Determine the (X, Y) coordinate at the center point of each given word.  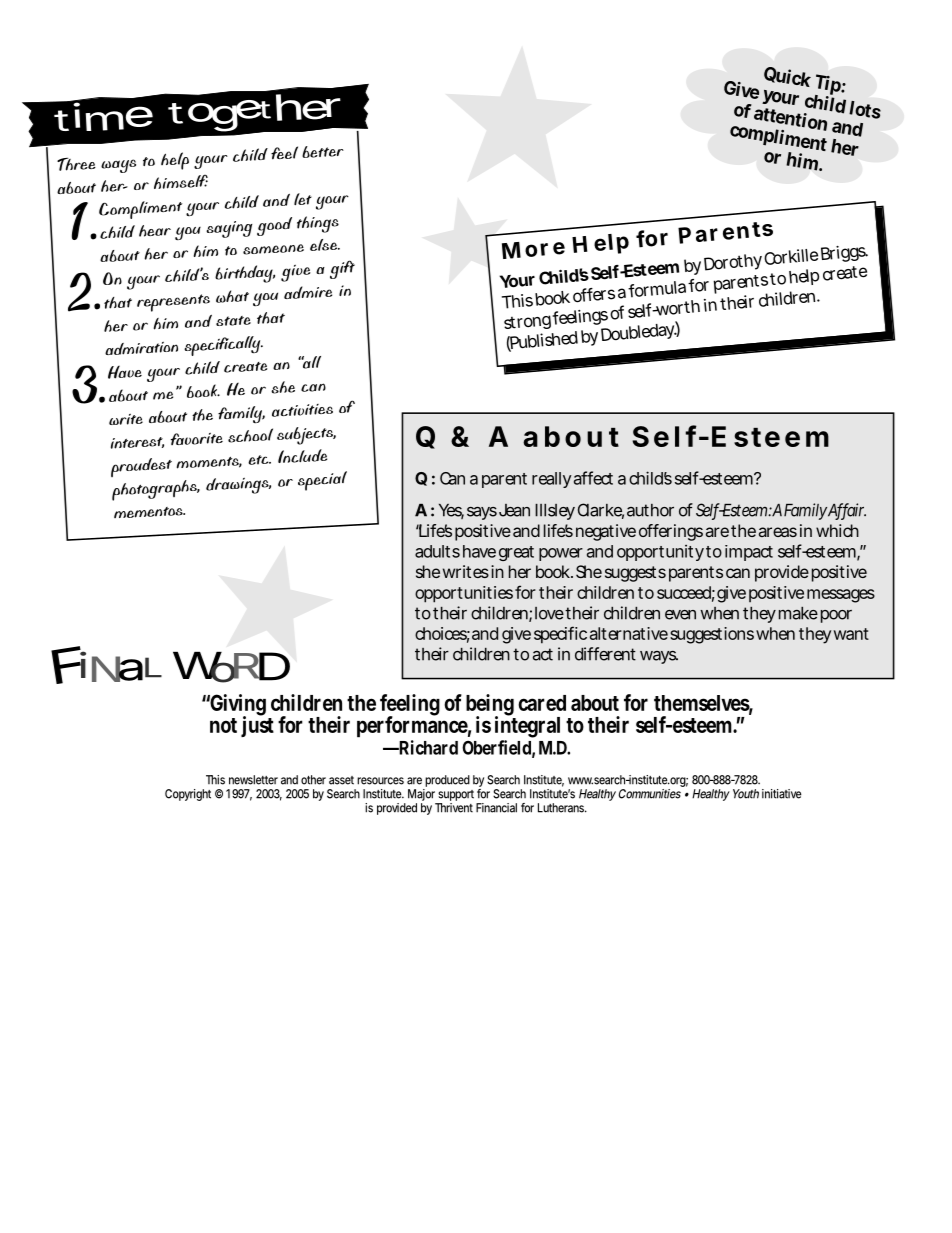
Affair (846, 511)
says (482, 513)
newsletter (253, 780)
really (552, 480)
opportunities (464, 594)
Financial (496, 808)
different (605, 654)
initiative (782, 794)
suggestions (712, 635)
